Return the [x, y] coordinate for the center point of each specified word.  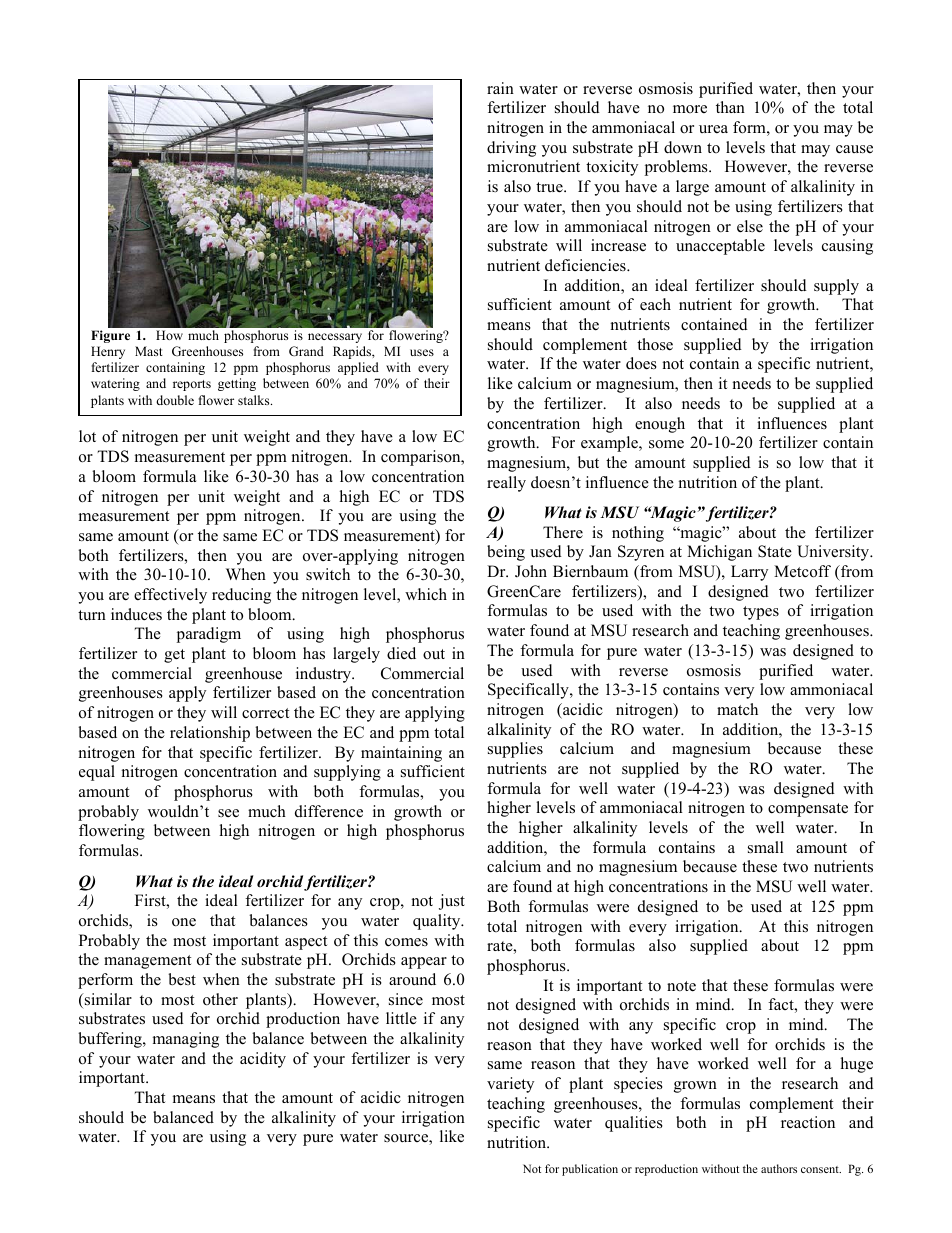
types [761, 613]
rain [500, 88]
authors [779, 1168]
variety [510, 1085]
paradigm [209, 635]
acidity [263, 1060]
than [730, 107]
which [426, 594]
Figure [110, 336]
